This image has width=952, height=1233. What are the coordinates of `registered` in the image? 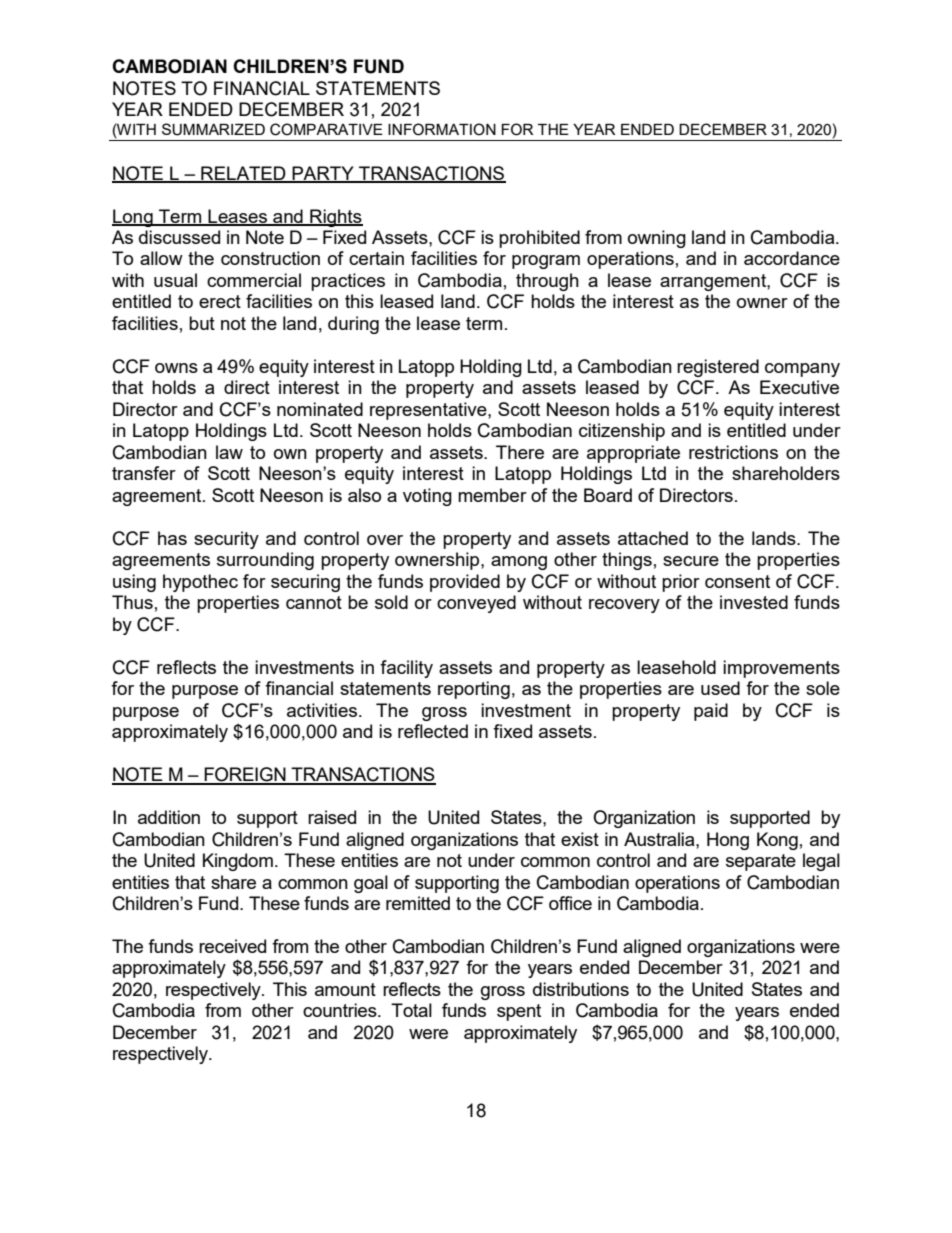 It's located at (718, 368).
